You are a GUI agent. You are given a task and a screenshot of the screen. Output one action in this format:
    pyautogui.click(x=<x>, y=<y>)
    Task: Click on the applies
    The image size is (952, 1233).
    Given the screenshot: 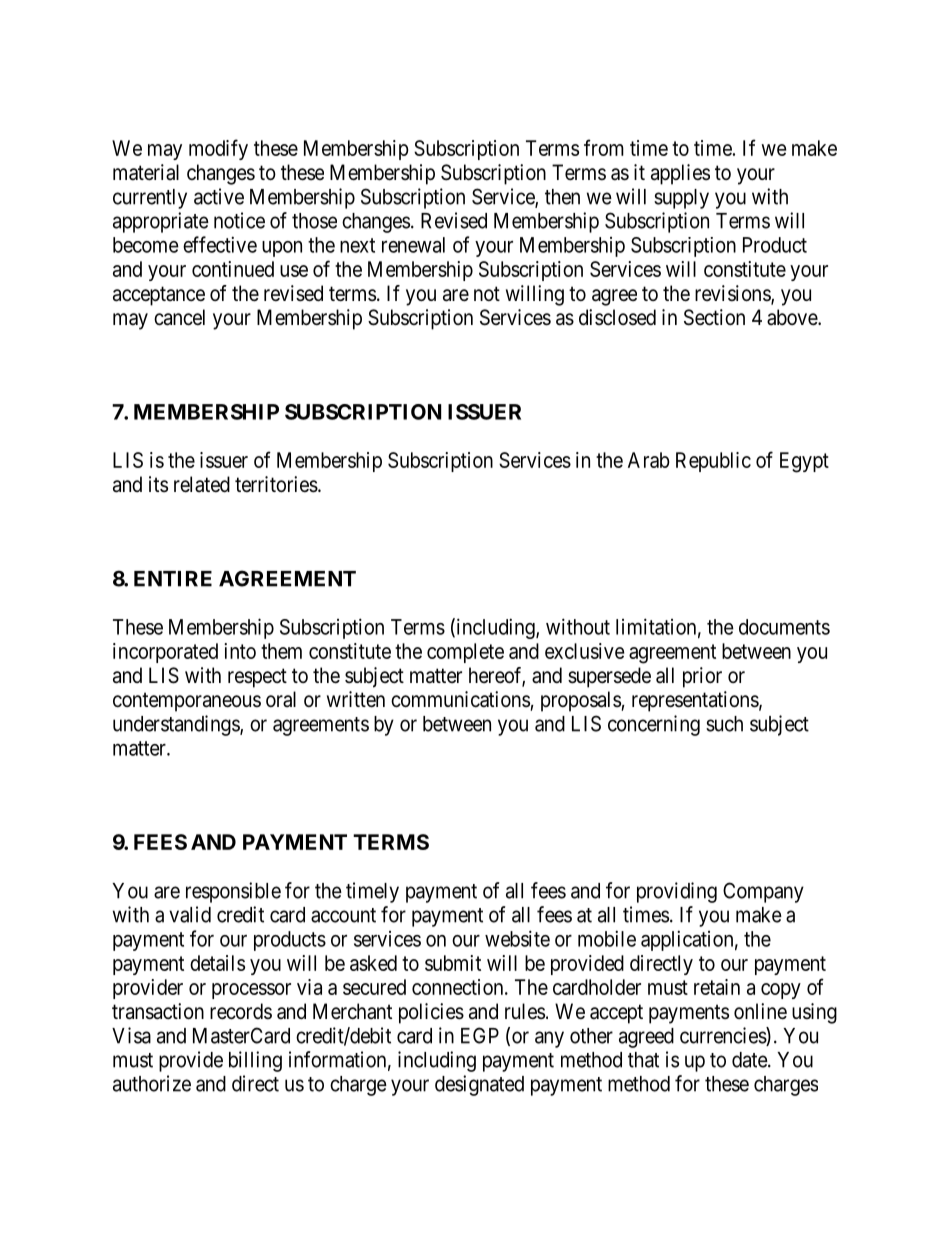 What is the action you would take?
    pyautogui.click(x=680, y=174)
